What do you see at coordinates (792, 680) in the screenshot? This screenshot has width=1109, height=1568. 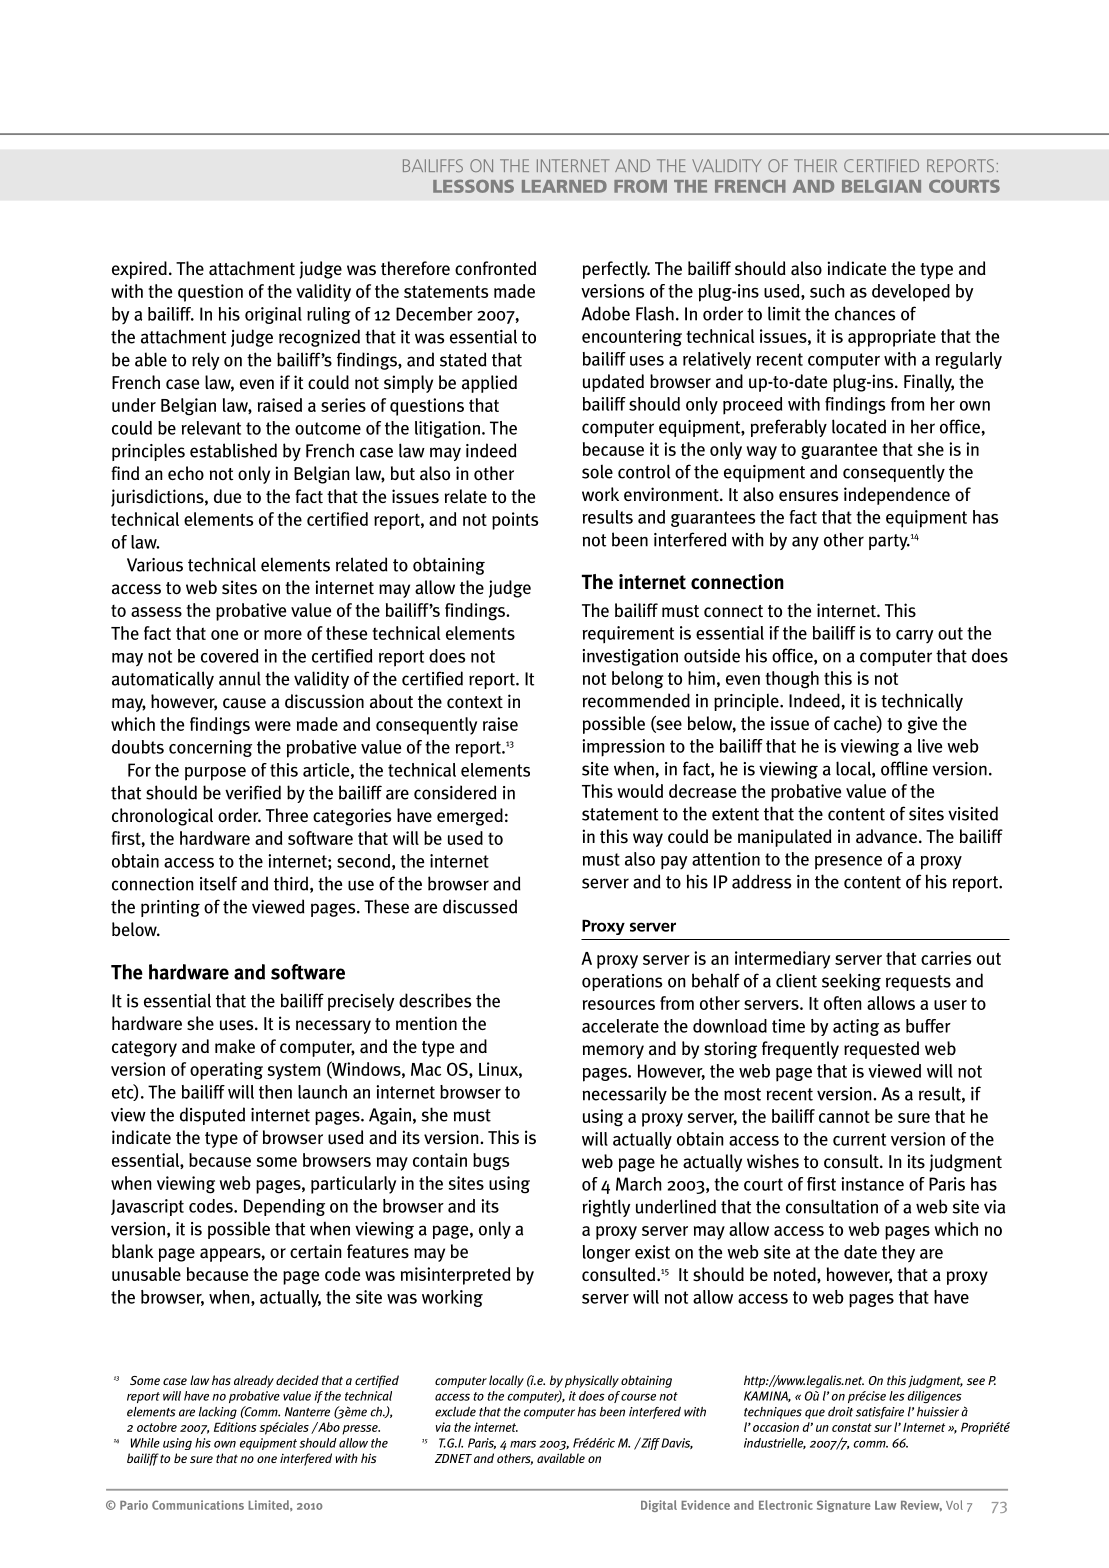 I see `though` at bounding box center [792, 680].
